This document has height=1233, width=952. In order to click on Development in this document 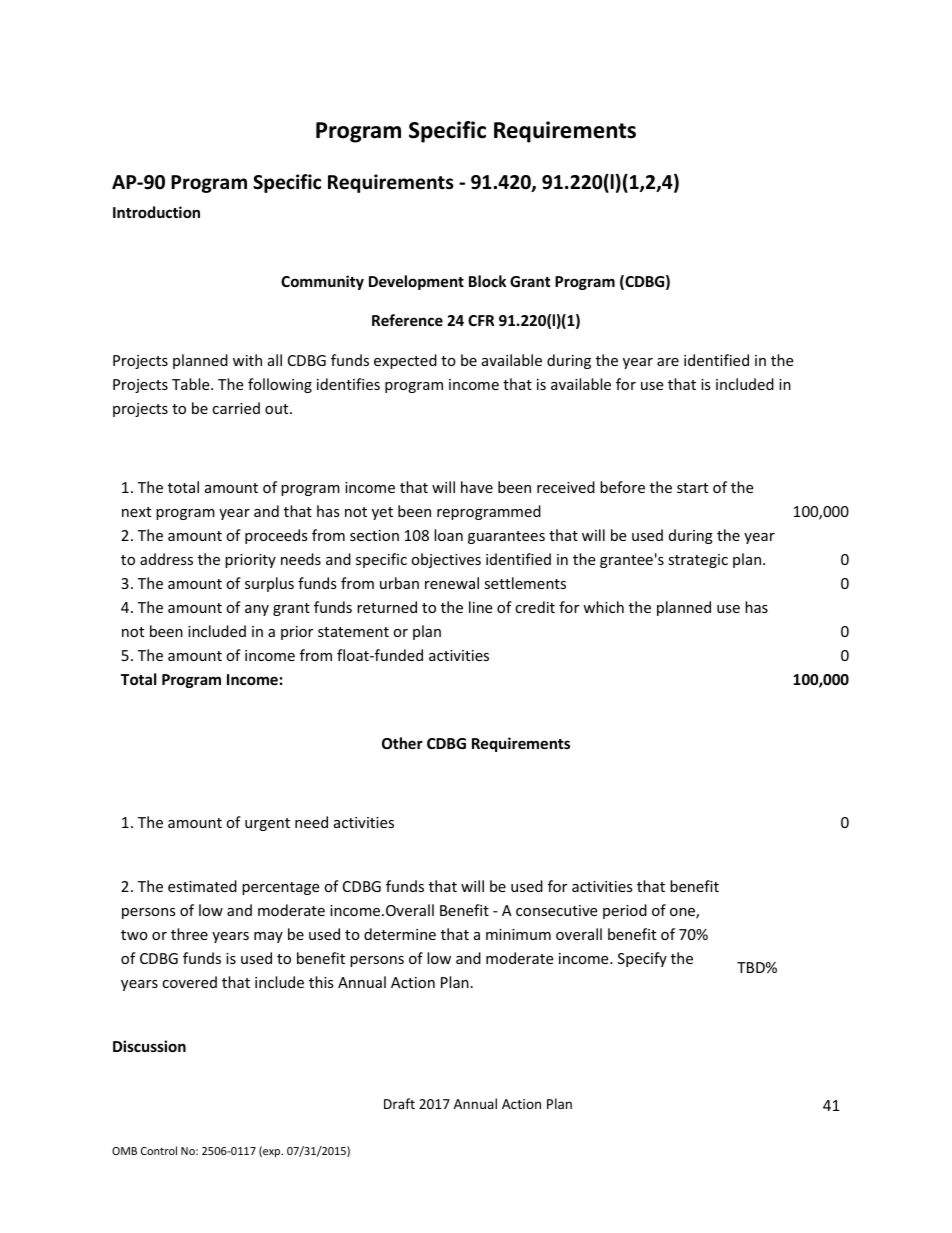, I will do `click(416, 282)`.
